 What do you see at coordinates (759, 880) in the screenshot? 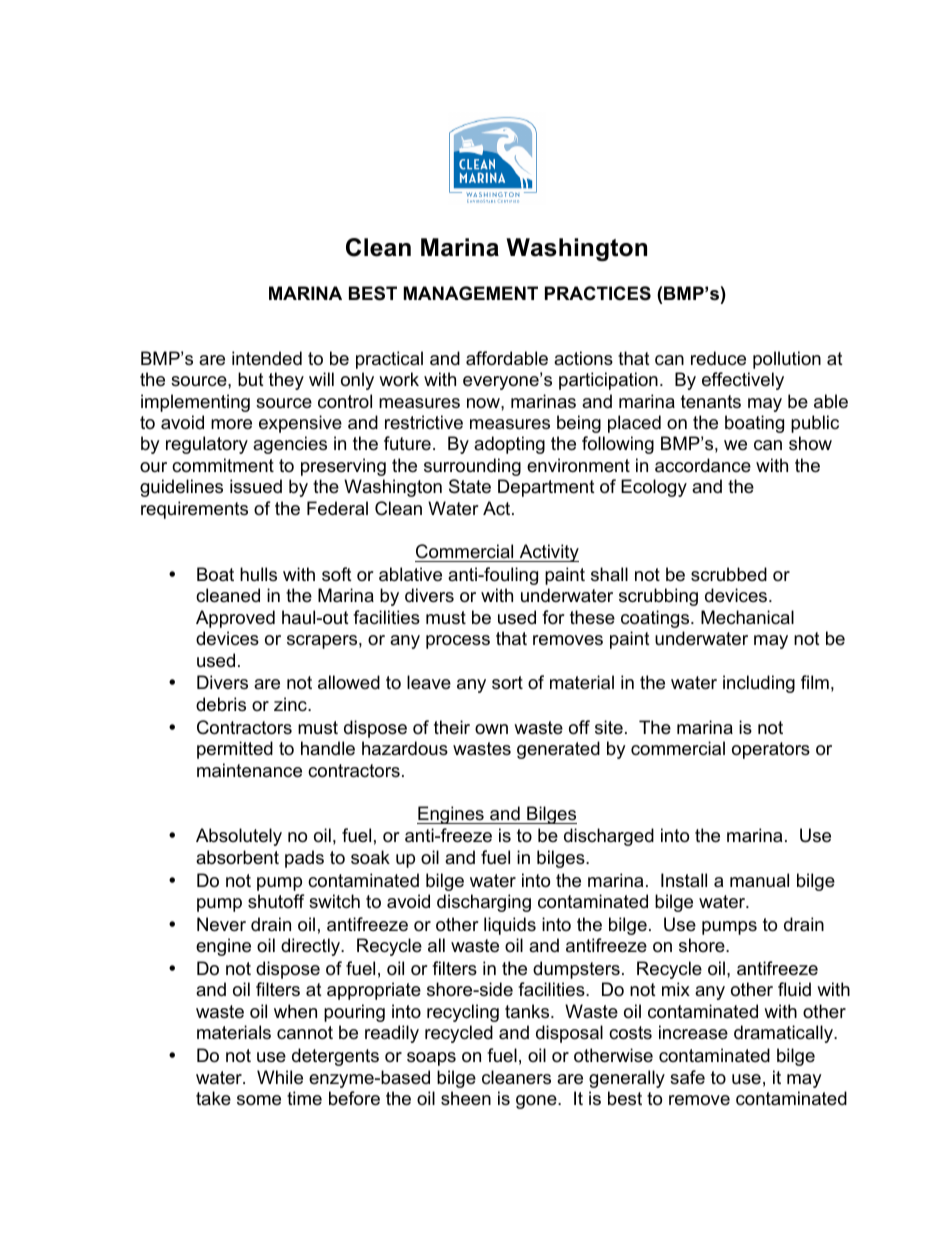
I see `manual` at bounding box center [759, 880].
